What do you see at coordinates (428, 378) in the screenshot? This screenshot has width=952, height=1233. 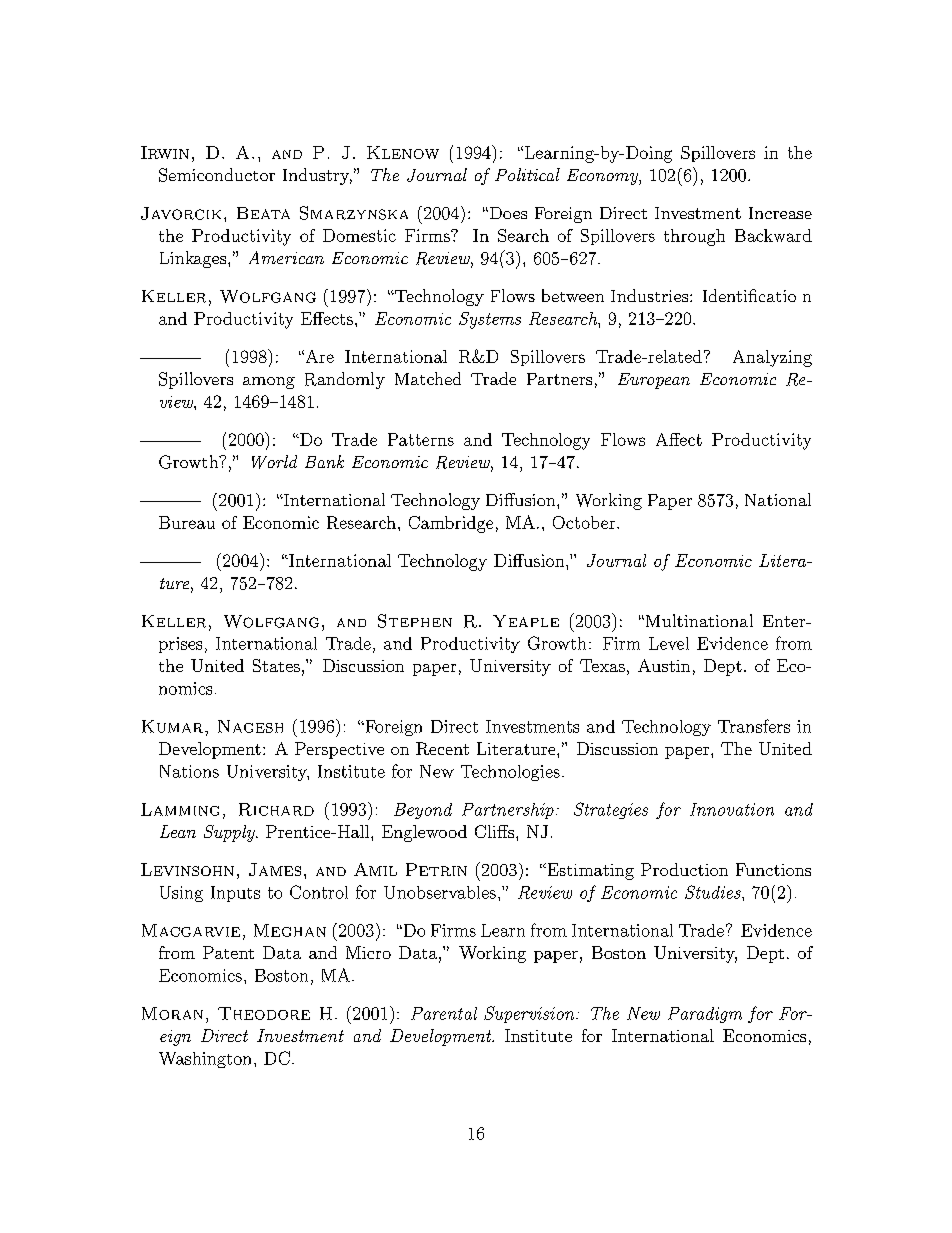 I see `Matched` at bounding box center [428, 378].
